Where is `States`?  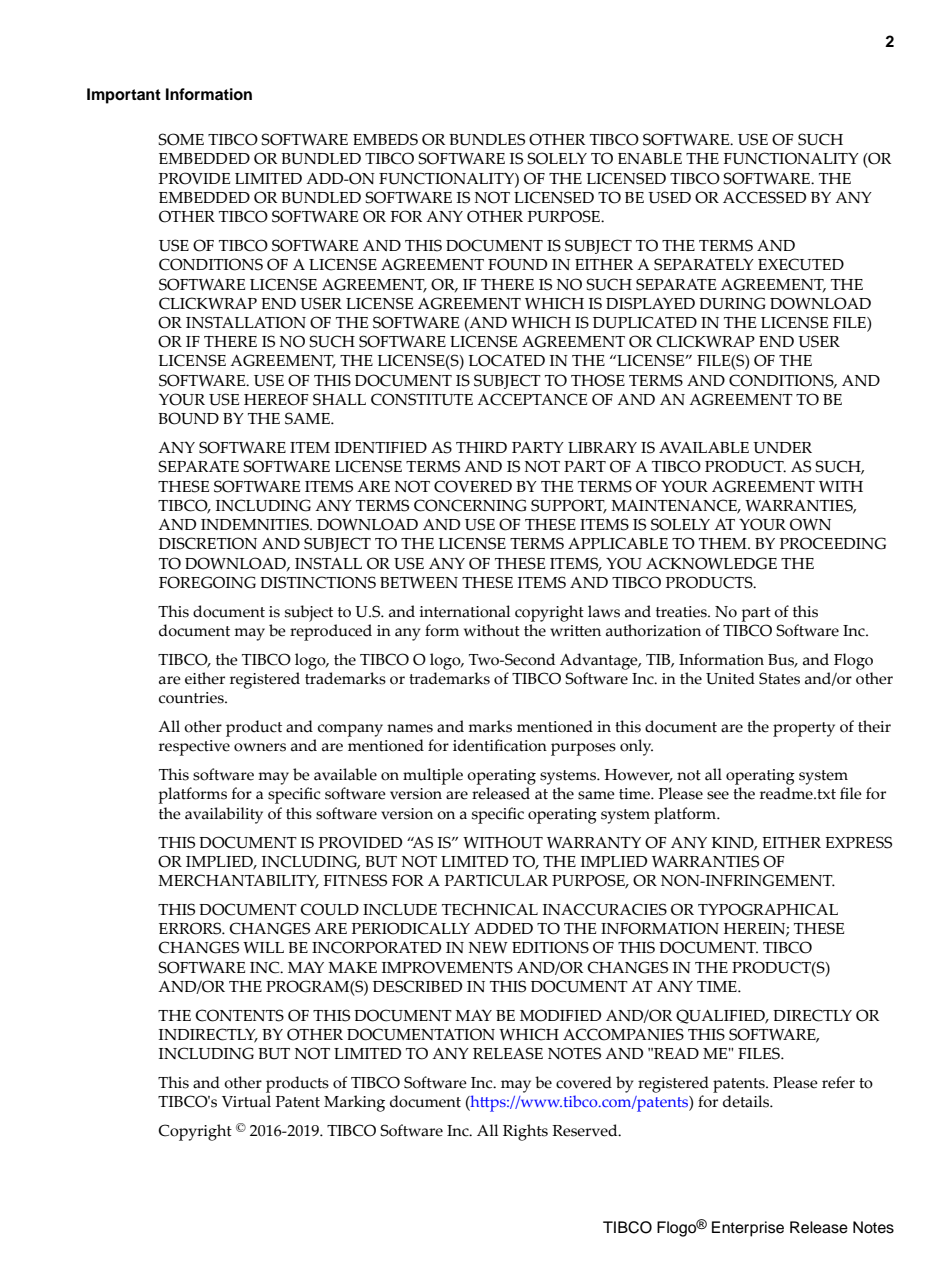 States is located at coordinates (779, 678).
